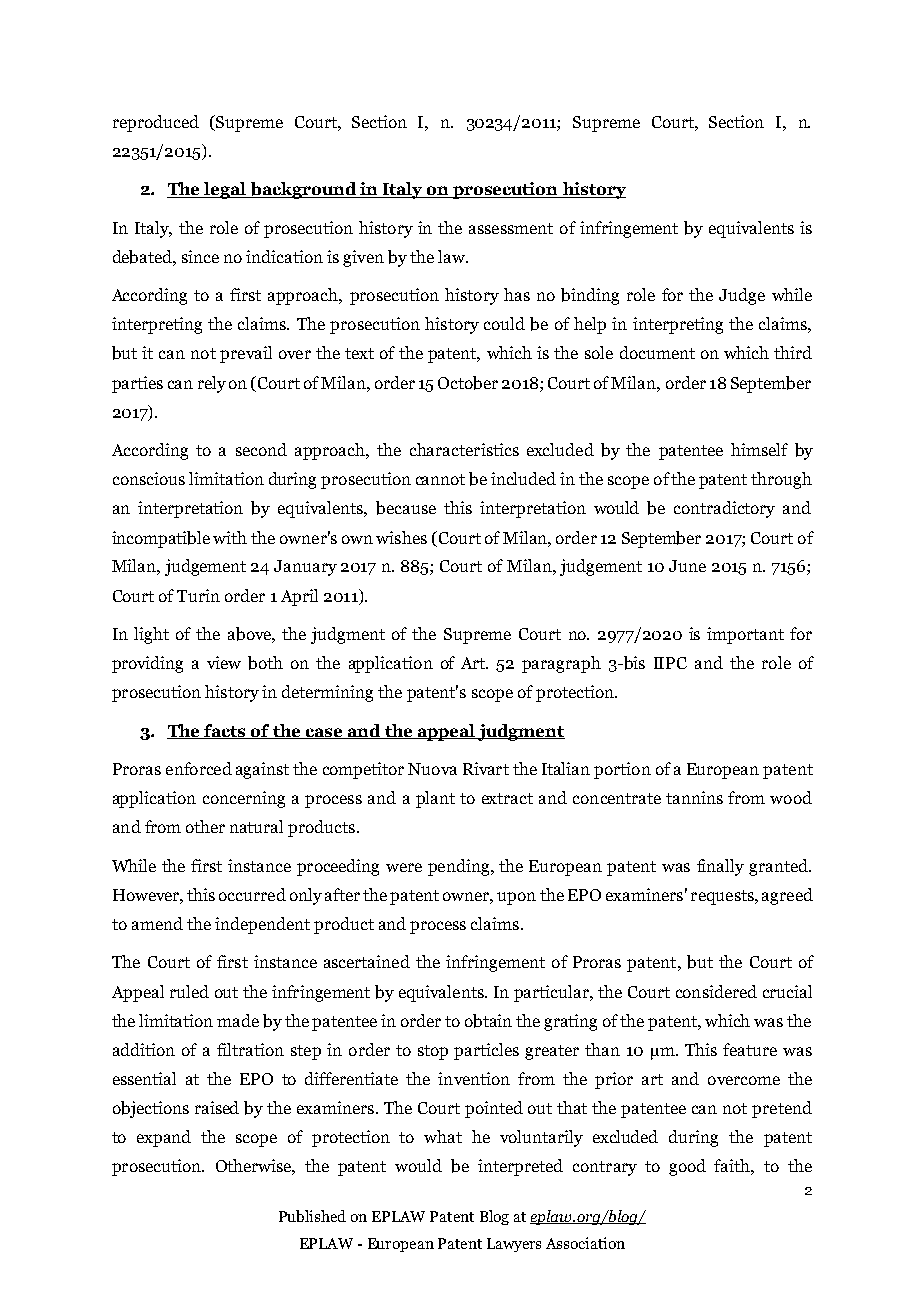 This document has width=924, height=1307. I want to click on occurred, so click(252, 894).
